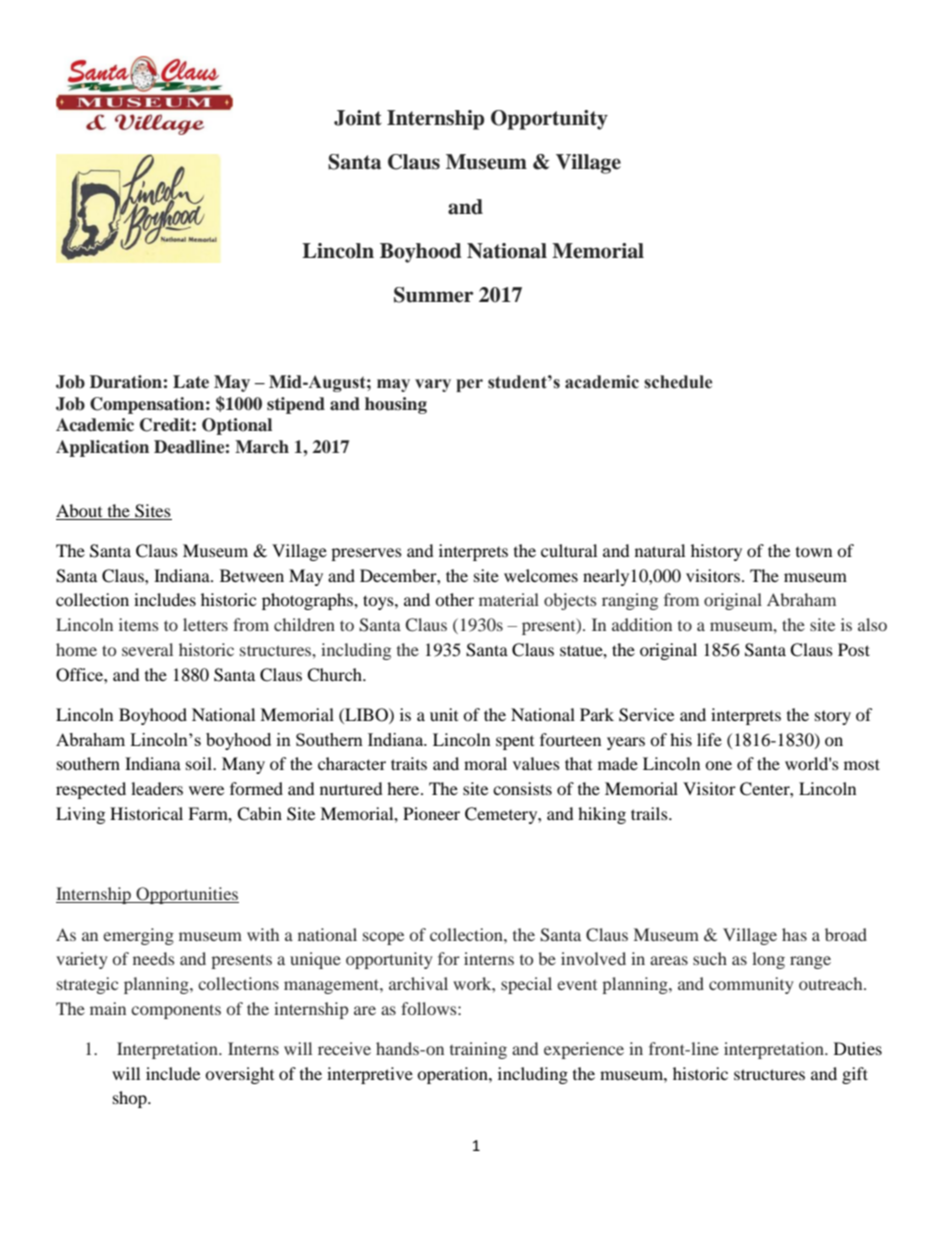  Describe the element at coordinates (872, 624) in the screenshot. I see `also` at that location.
